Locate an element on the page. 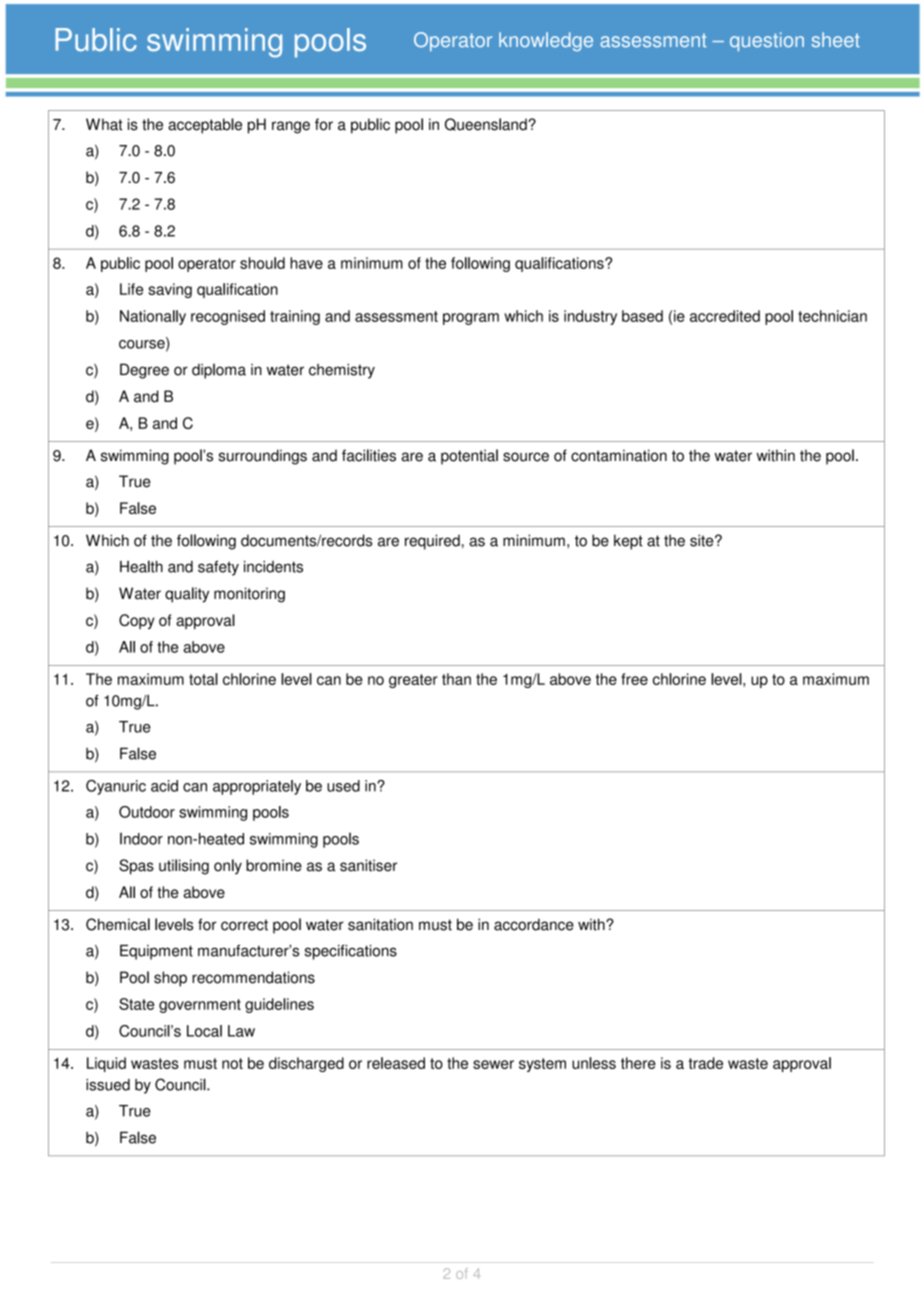  site is located at coordinates (703, 540).
